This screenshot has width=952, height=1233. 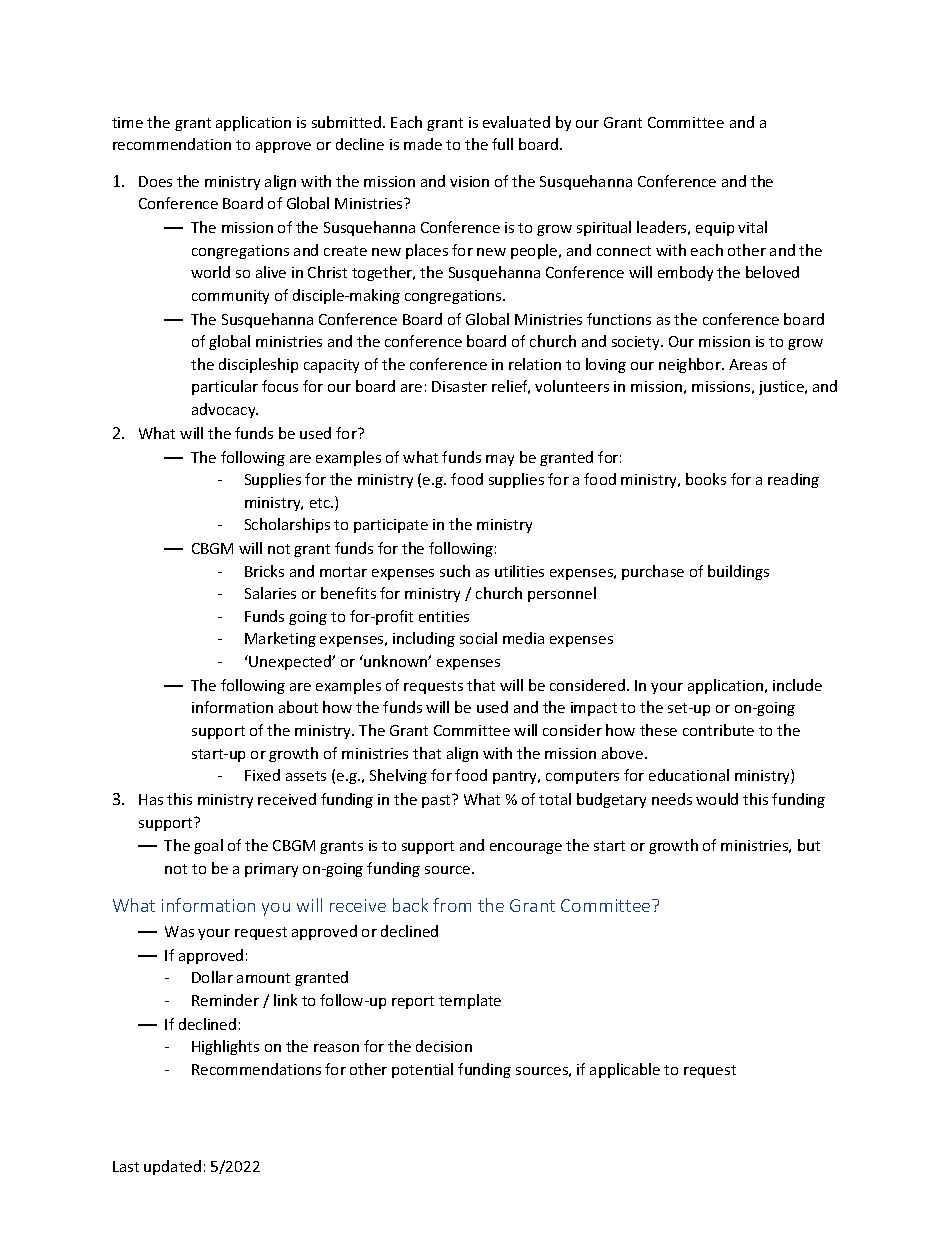 What do you see at coordinates (155, 181) in the screenshot?
I see `Does` at bounding box center [155, 181].
